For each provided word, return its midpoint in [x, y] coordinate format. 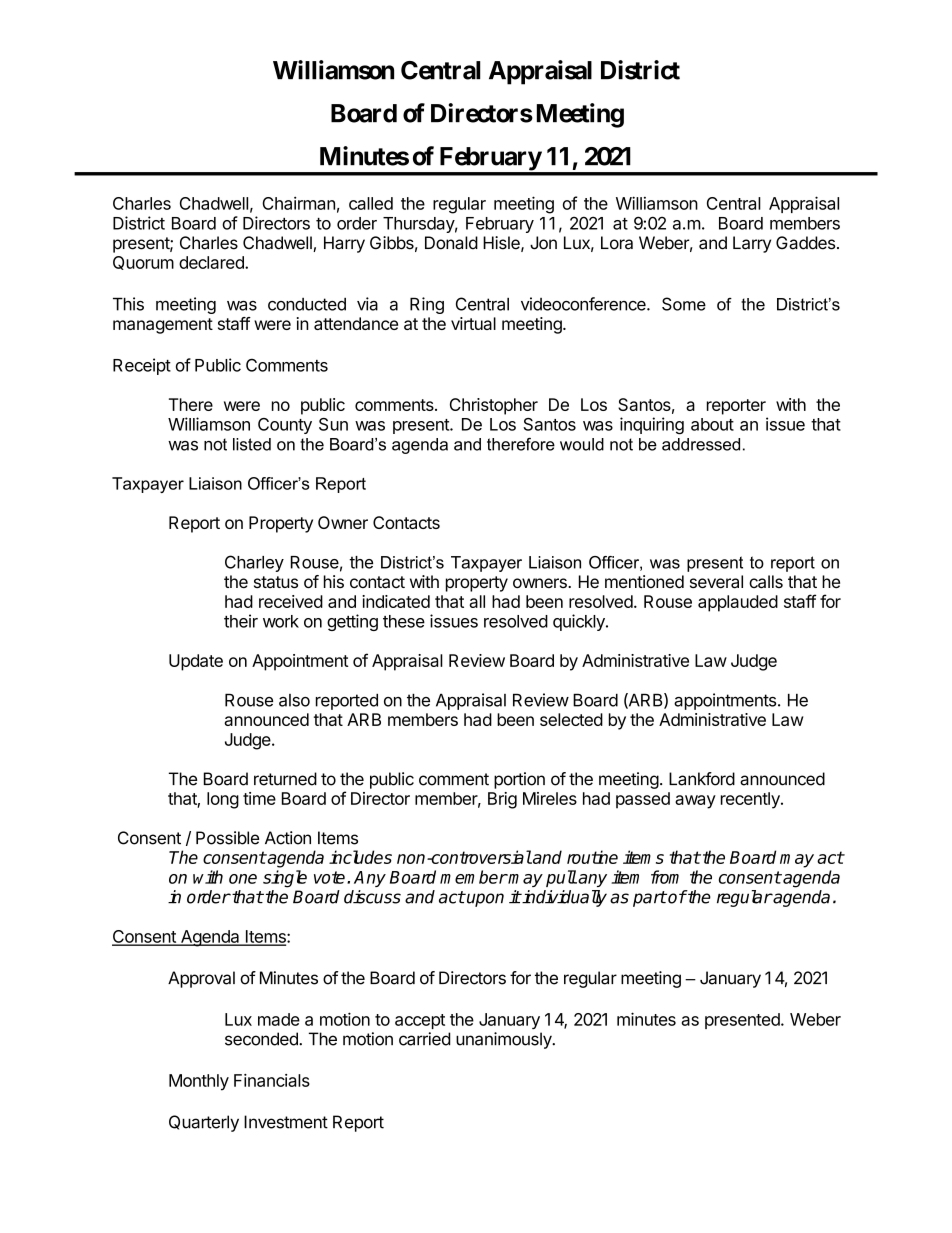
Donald [451, 243]
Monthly [199, 1082]
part [650, 899]
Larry [752, 244]
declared [212, 262]
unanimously [505, 1040]
